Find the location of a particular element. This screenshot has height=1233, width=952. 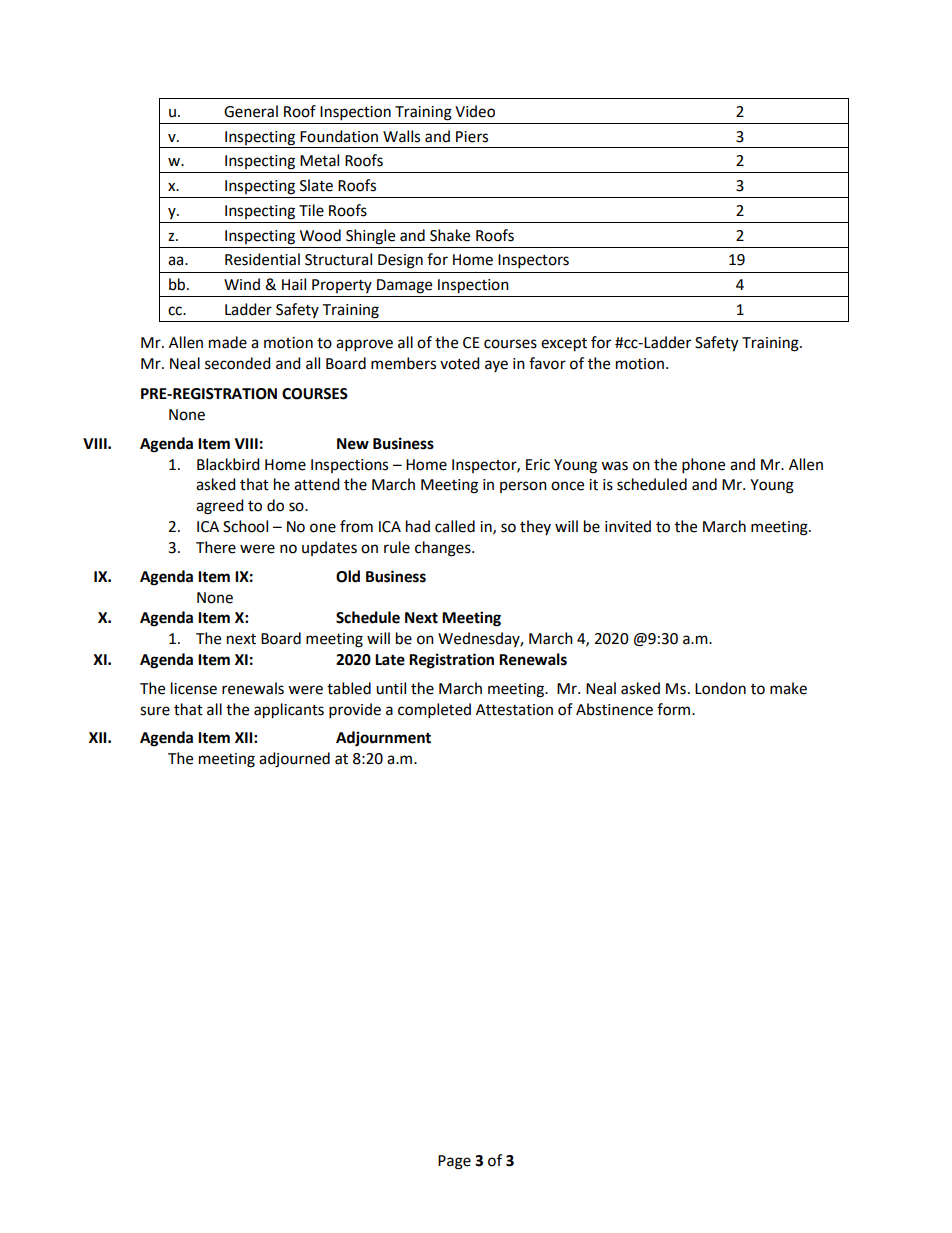

voted is located at coordinates (460, 363).
